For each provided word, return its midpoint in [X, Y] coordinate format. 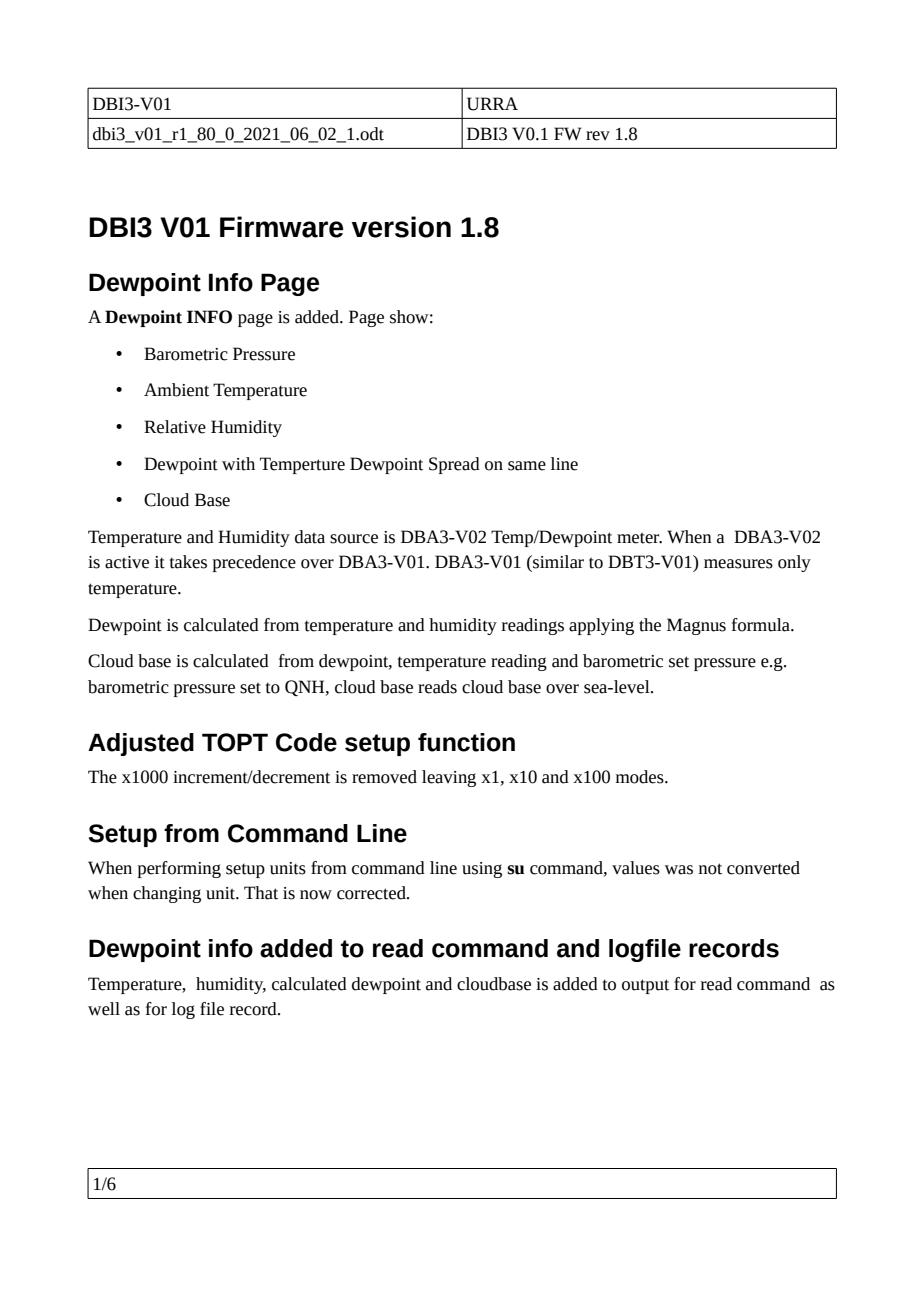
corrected [372, 893]
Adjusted [141, 744]
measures [738, 564]
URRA [492, 104]
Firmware [282, 227]
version [401, 227]
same [527, 466]
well [104, 1009]
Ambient [176, 390]
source [354, 539]
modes [641, 777]
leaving [449, 778]
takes [188, 562]
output [645, 986]
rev [598, 136]
